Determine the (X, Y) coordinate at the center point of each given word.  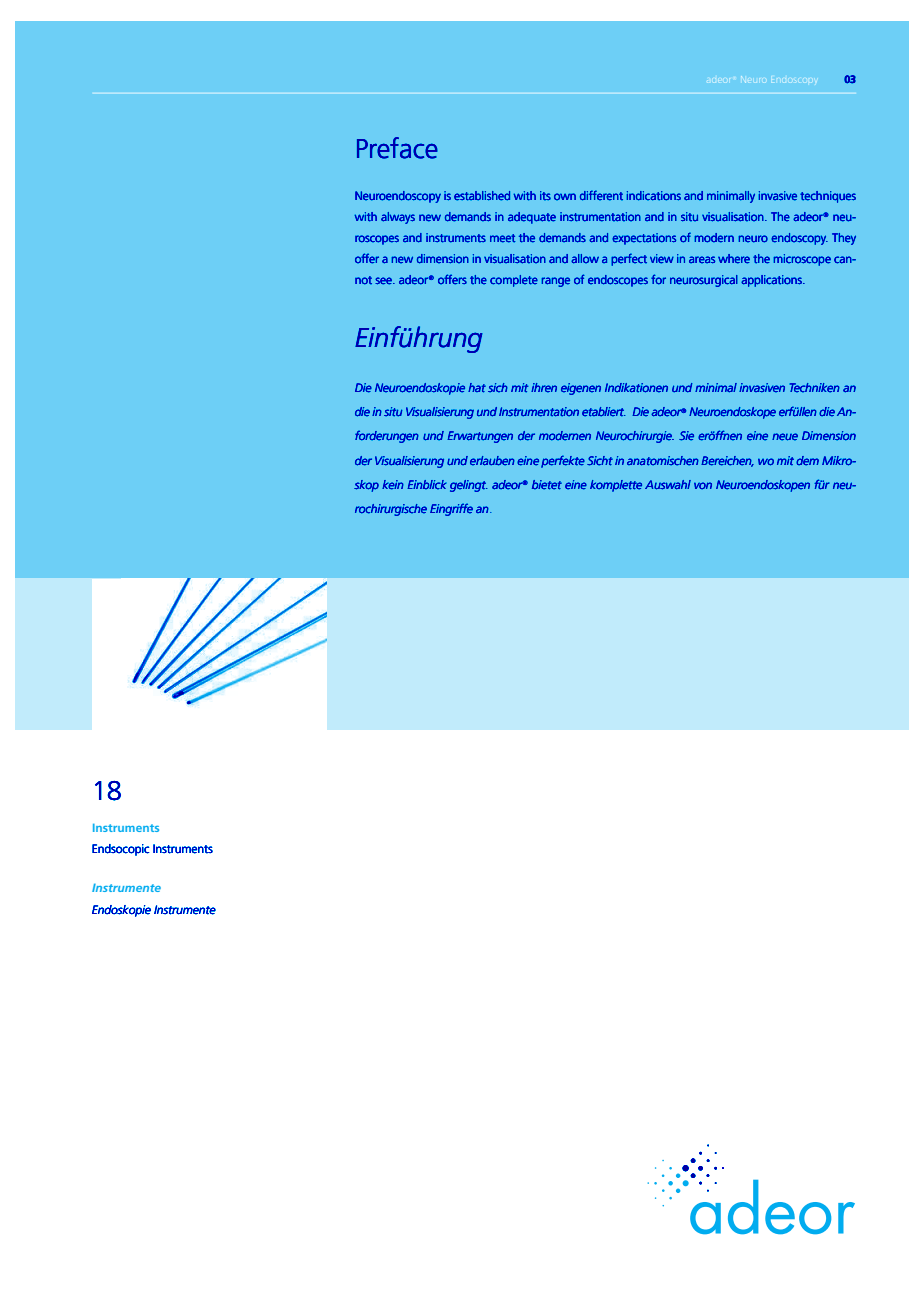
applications (773, 281)
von (703, 486)
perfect (629, 259)
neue (785, 437)
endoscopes (618, 281)
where (734, 259)
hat (477, 388)
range (555, 282)
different (601, 195)
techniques (828, 197)
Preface (397, 148)
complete (514, 281)
